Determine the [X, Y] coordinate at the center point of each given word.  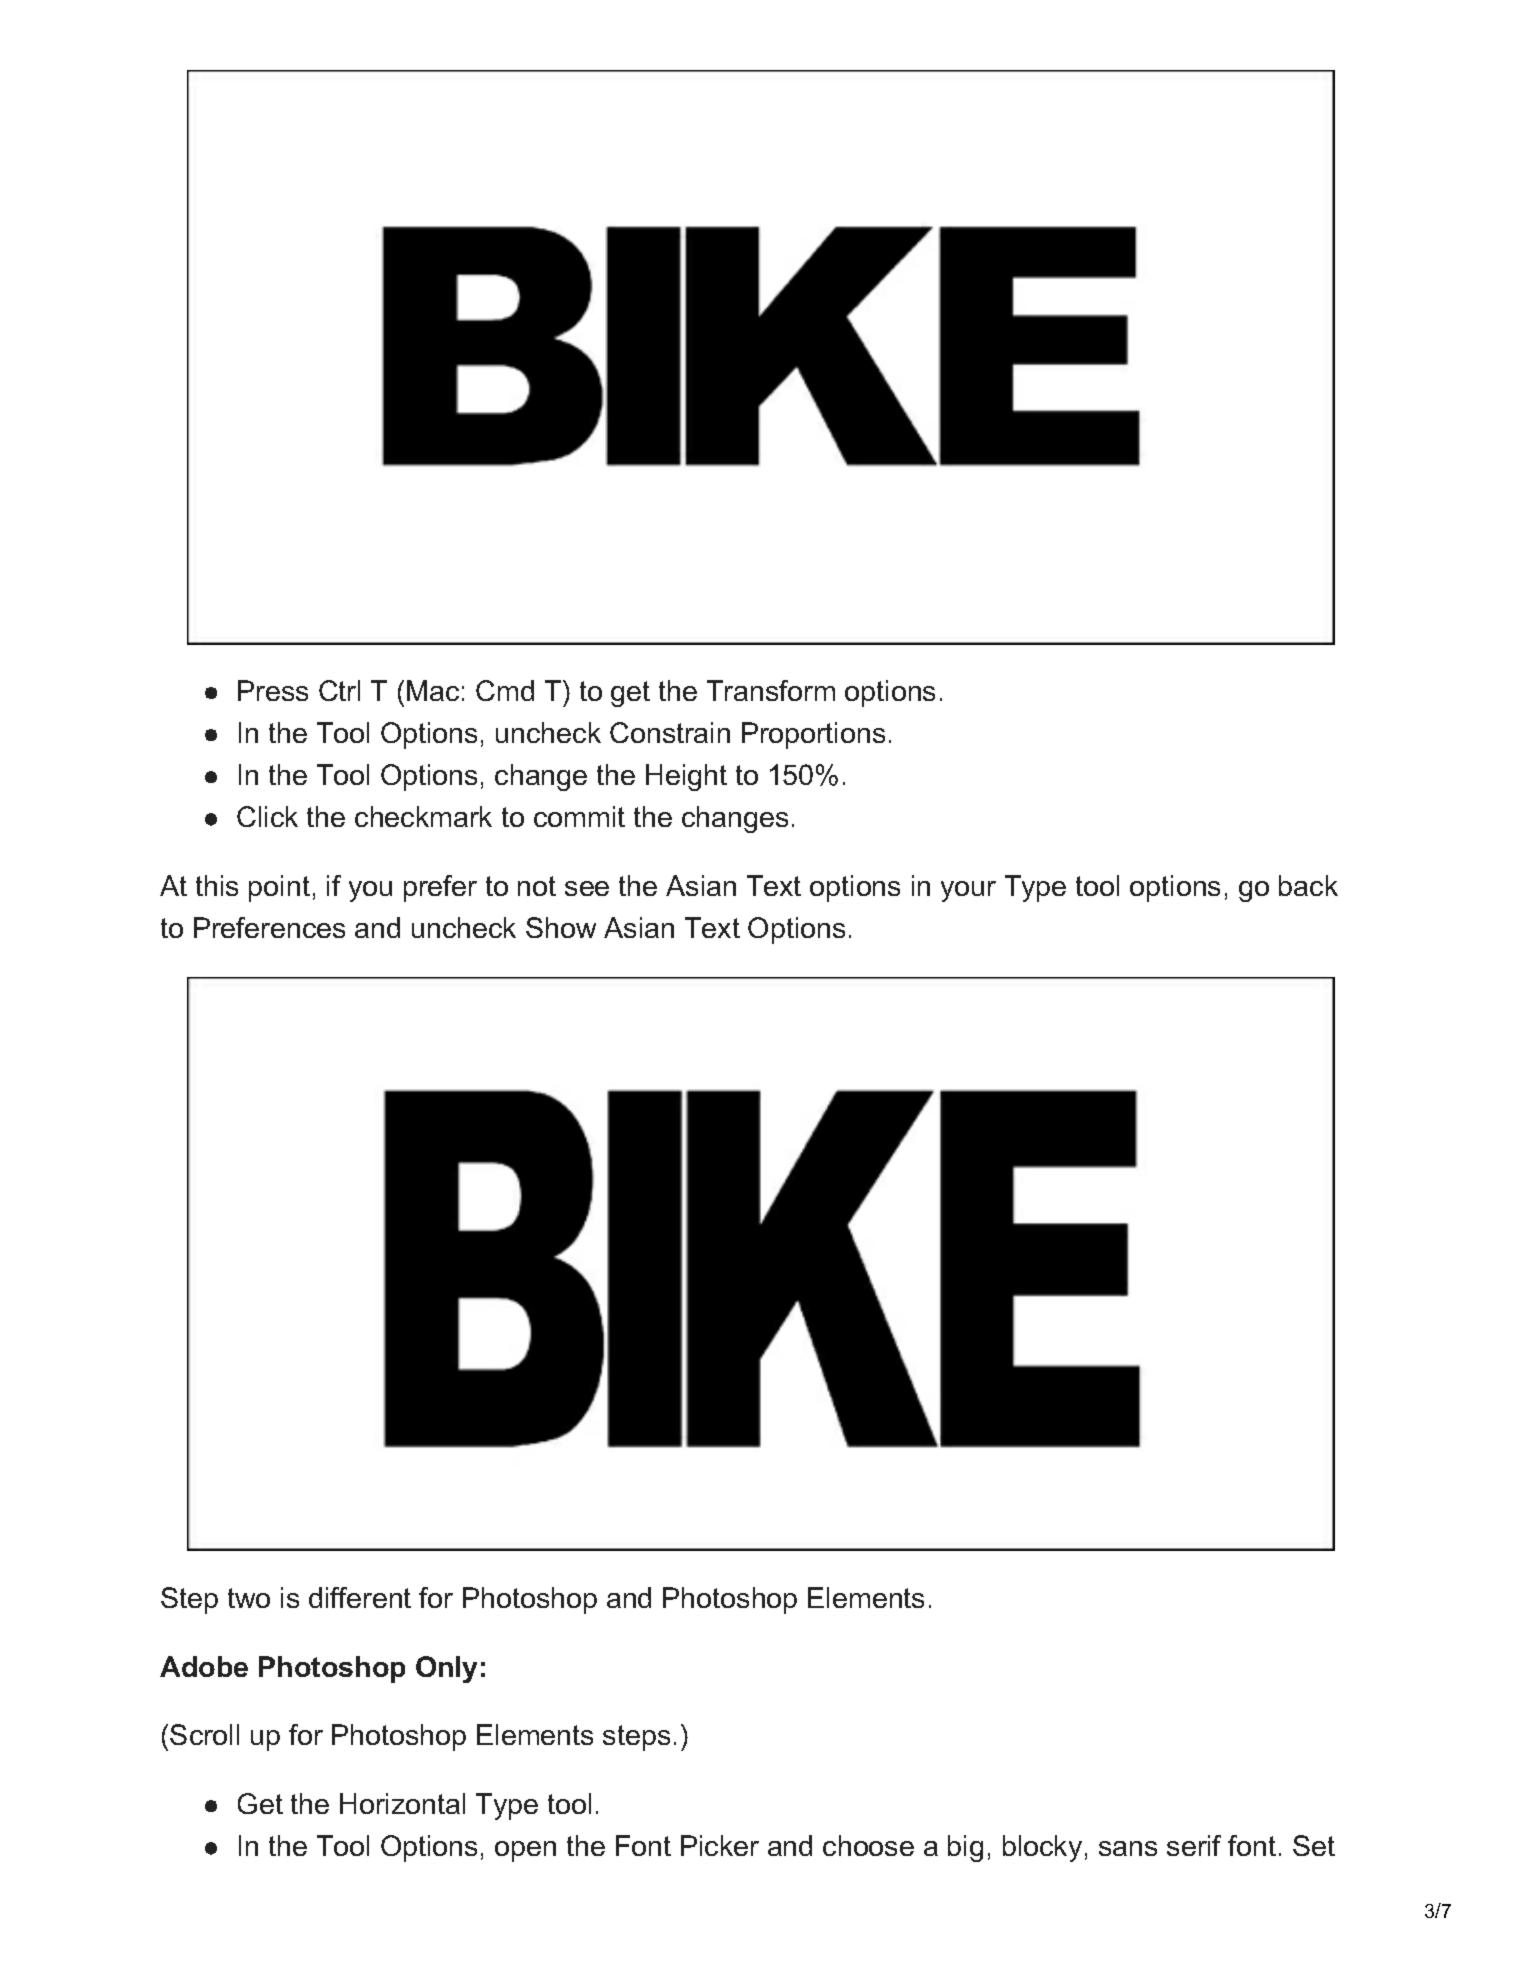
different [360, 1597]
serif [1194, 1845]
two [249, 1598]
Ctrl [339, 690]
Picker [720, 1845]
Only [446, 1669]
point [279, 888]
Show [561, 927]
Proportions [813, 735]
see [587, 888]
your [968, 891]
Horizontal [402, 1803]
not [537, 886]
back [1308, 885]
